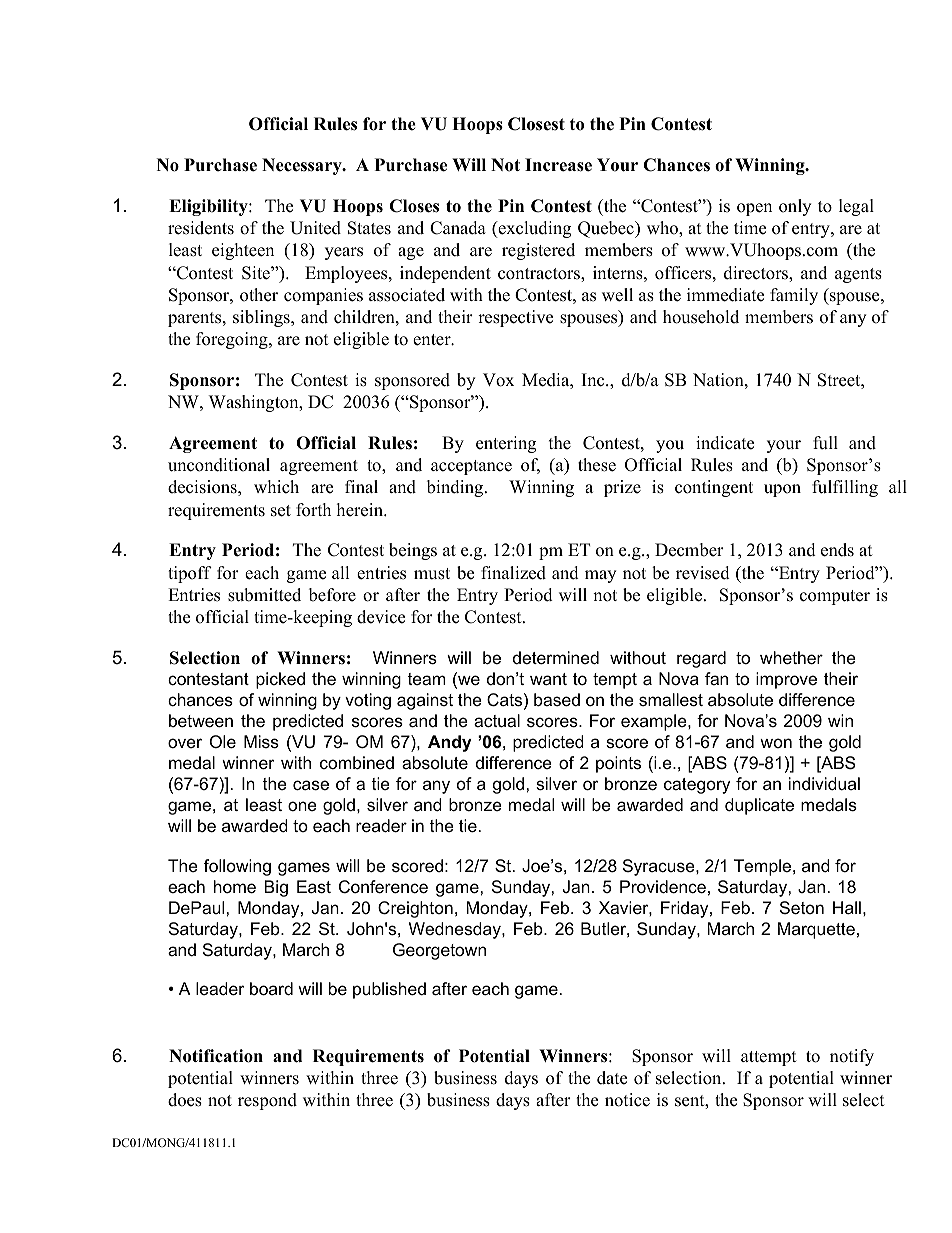 The height and width of the document is (1233, 952). Describe the element at coordinates (759, 806) in the document. I see `duplicate` at that location.
